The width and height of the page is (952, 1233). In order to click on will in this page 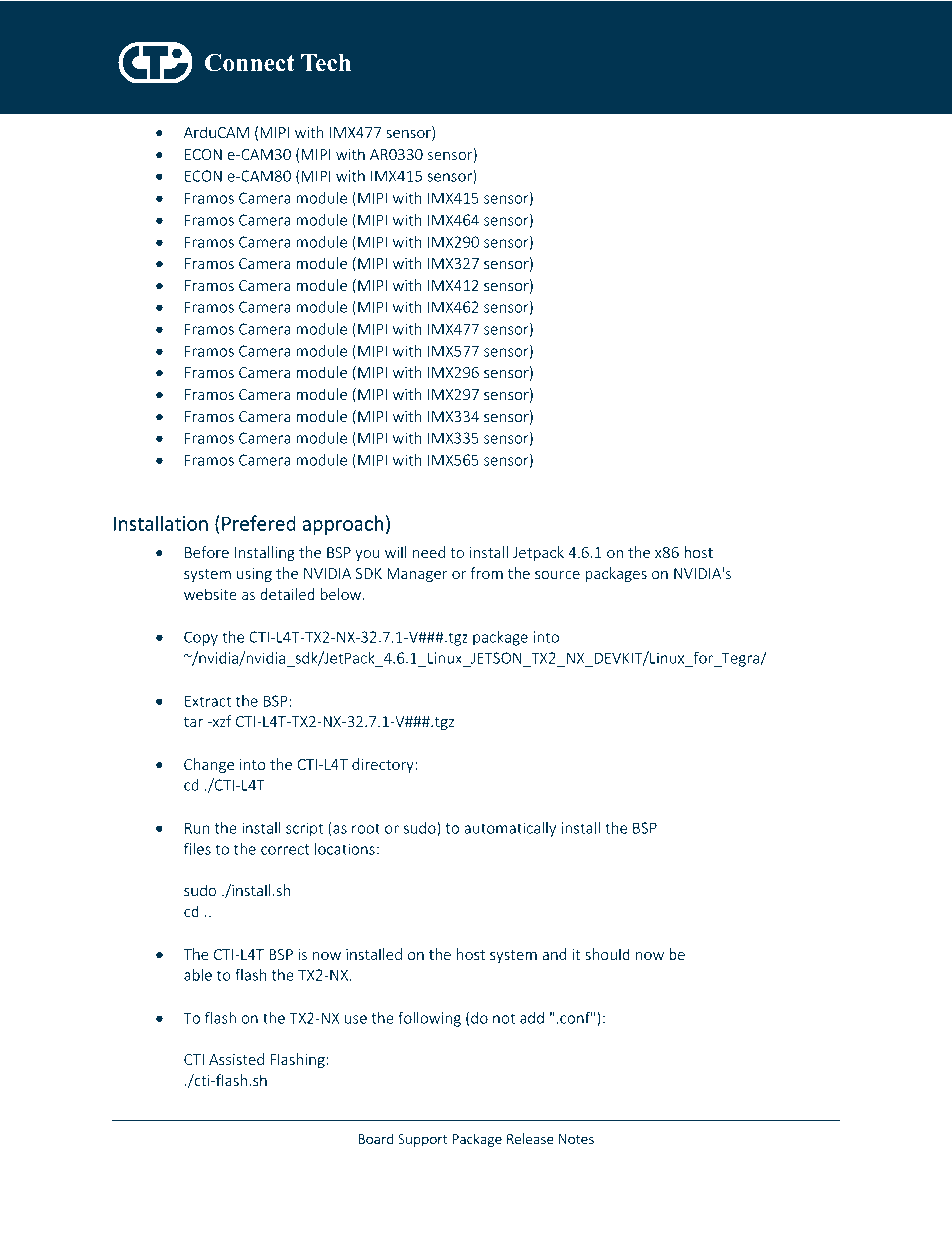, I will do `click(396, 552)`.
